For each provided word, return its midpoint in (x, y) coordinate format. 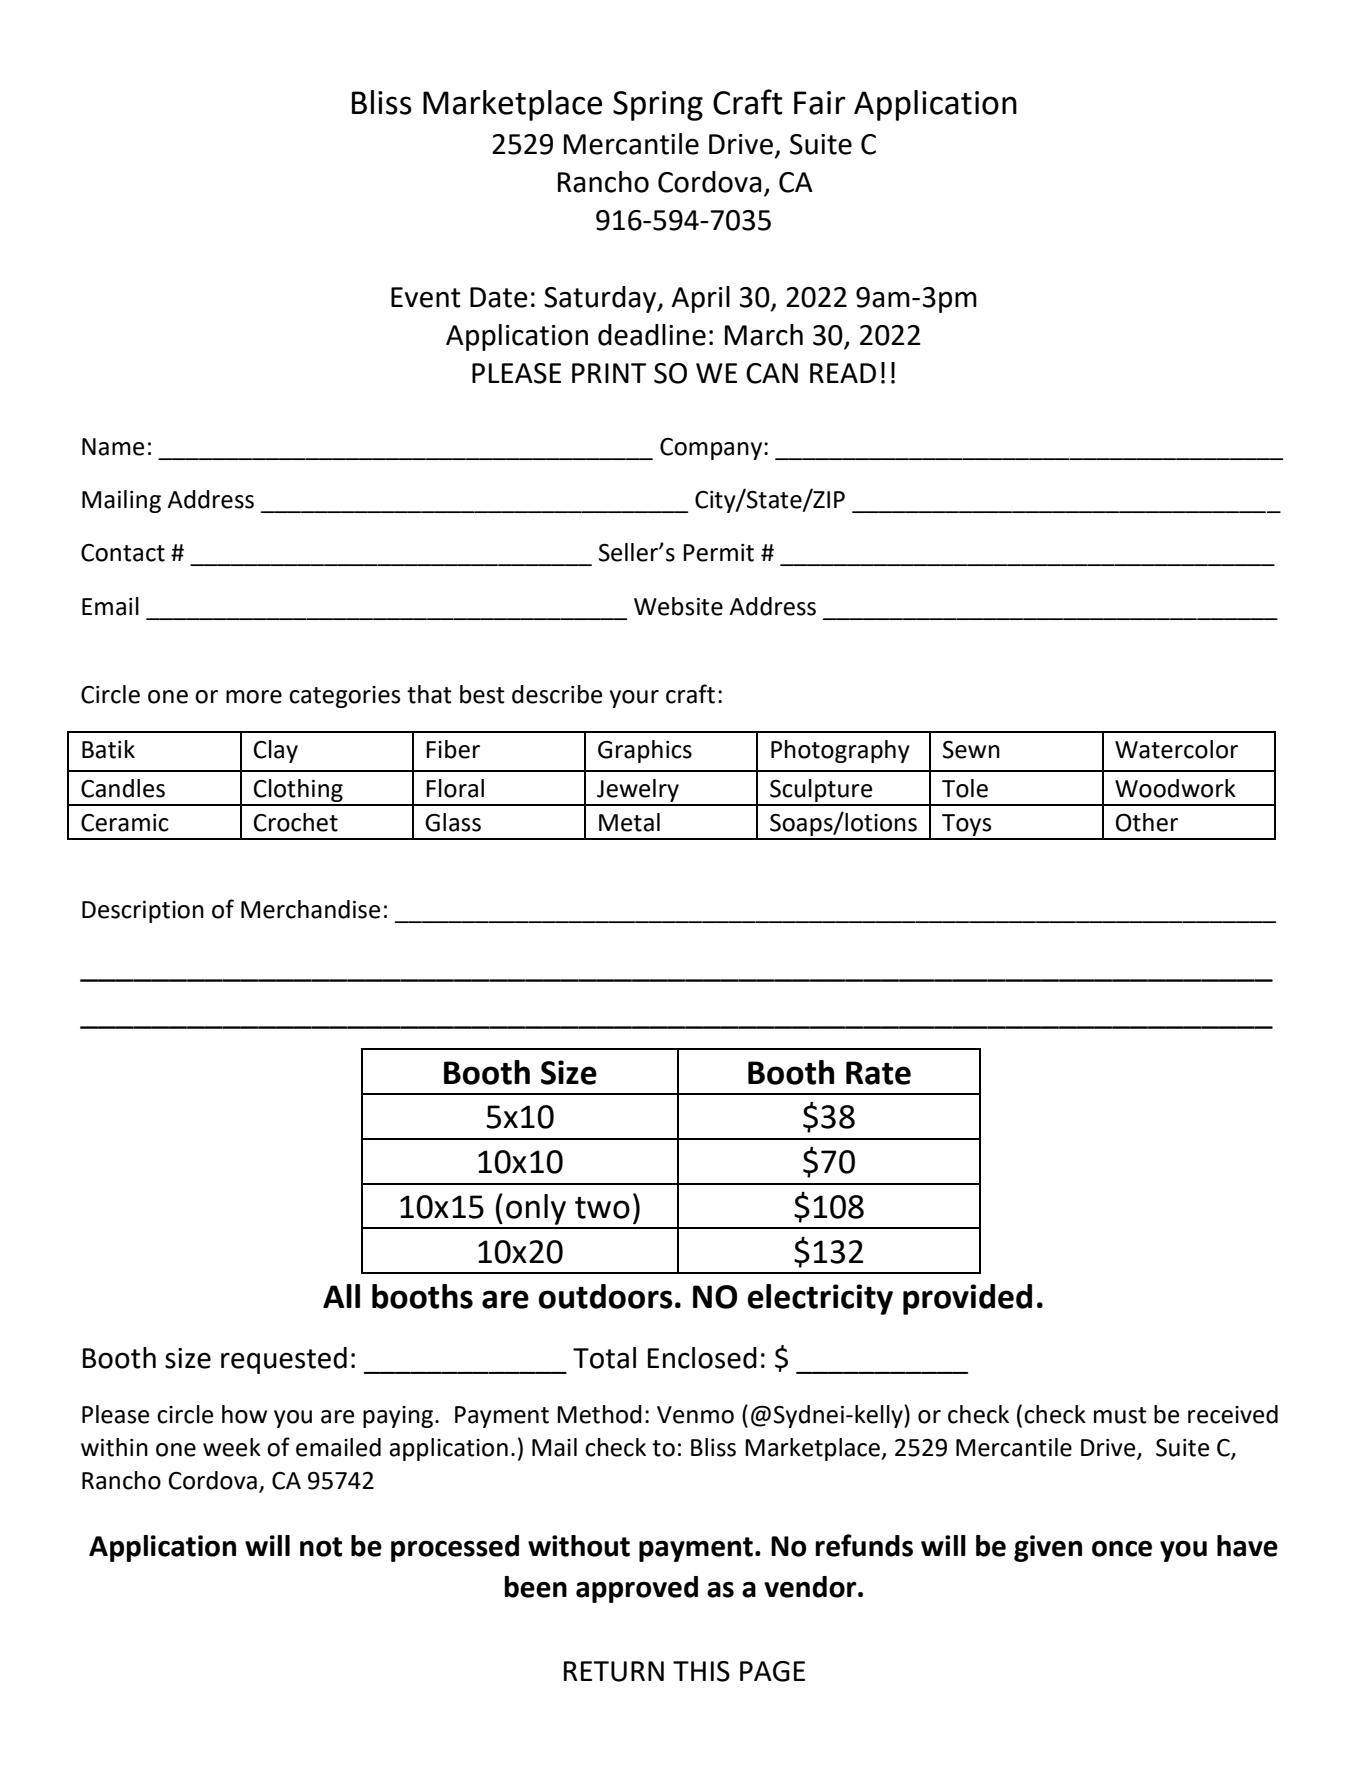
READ (843, 373)
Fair (820, 103)
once (1122, 1548)
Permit (718, 553)
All (341, 1296)
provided (967, 1299)
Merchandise (310, 909)
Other (1147, 822)
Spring (658, 106)
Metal (629, 822)
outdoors (605, 1296)
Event (426, 297)
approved (637, 1589)
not (321, 1547)
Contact (123, 553)
